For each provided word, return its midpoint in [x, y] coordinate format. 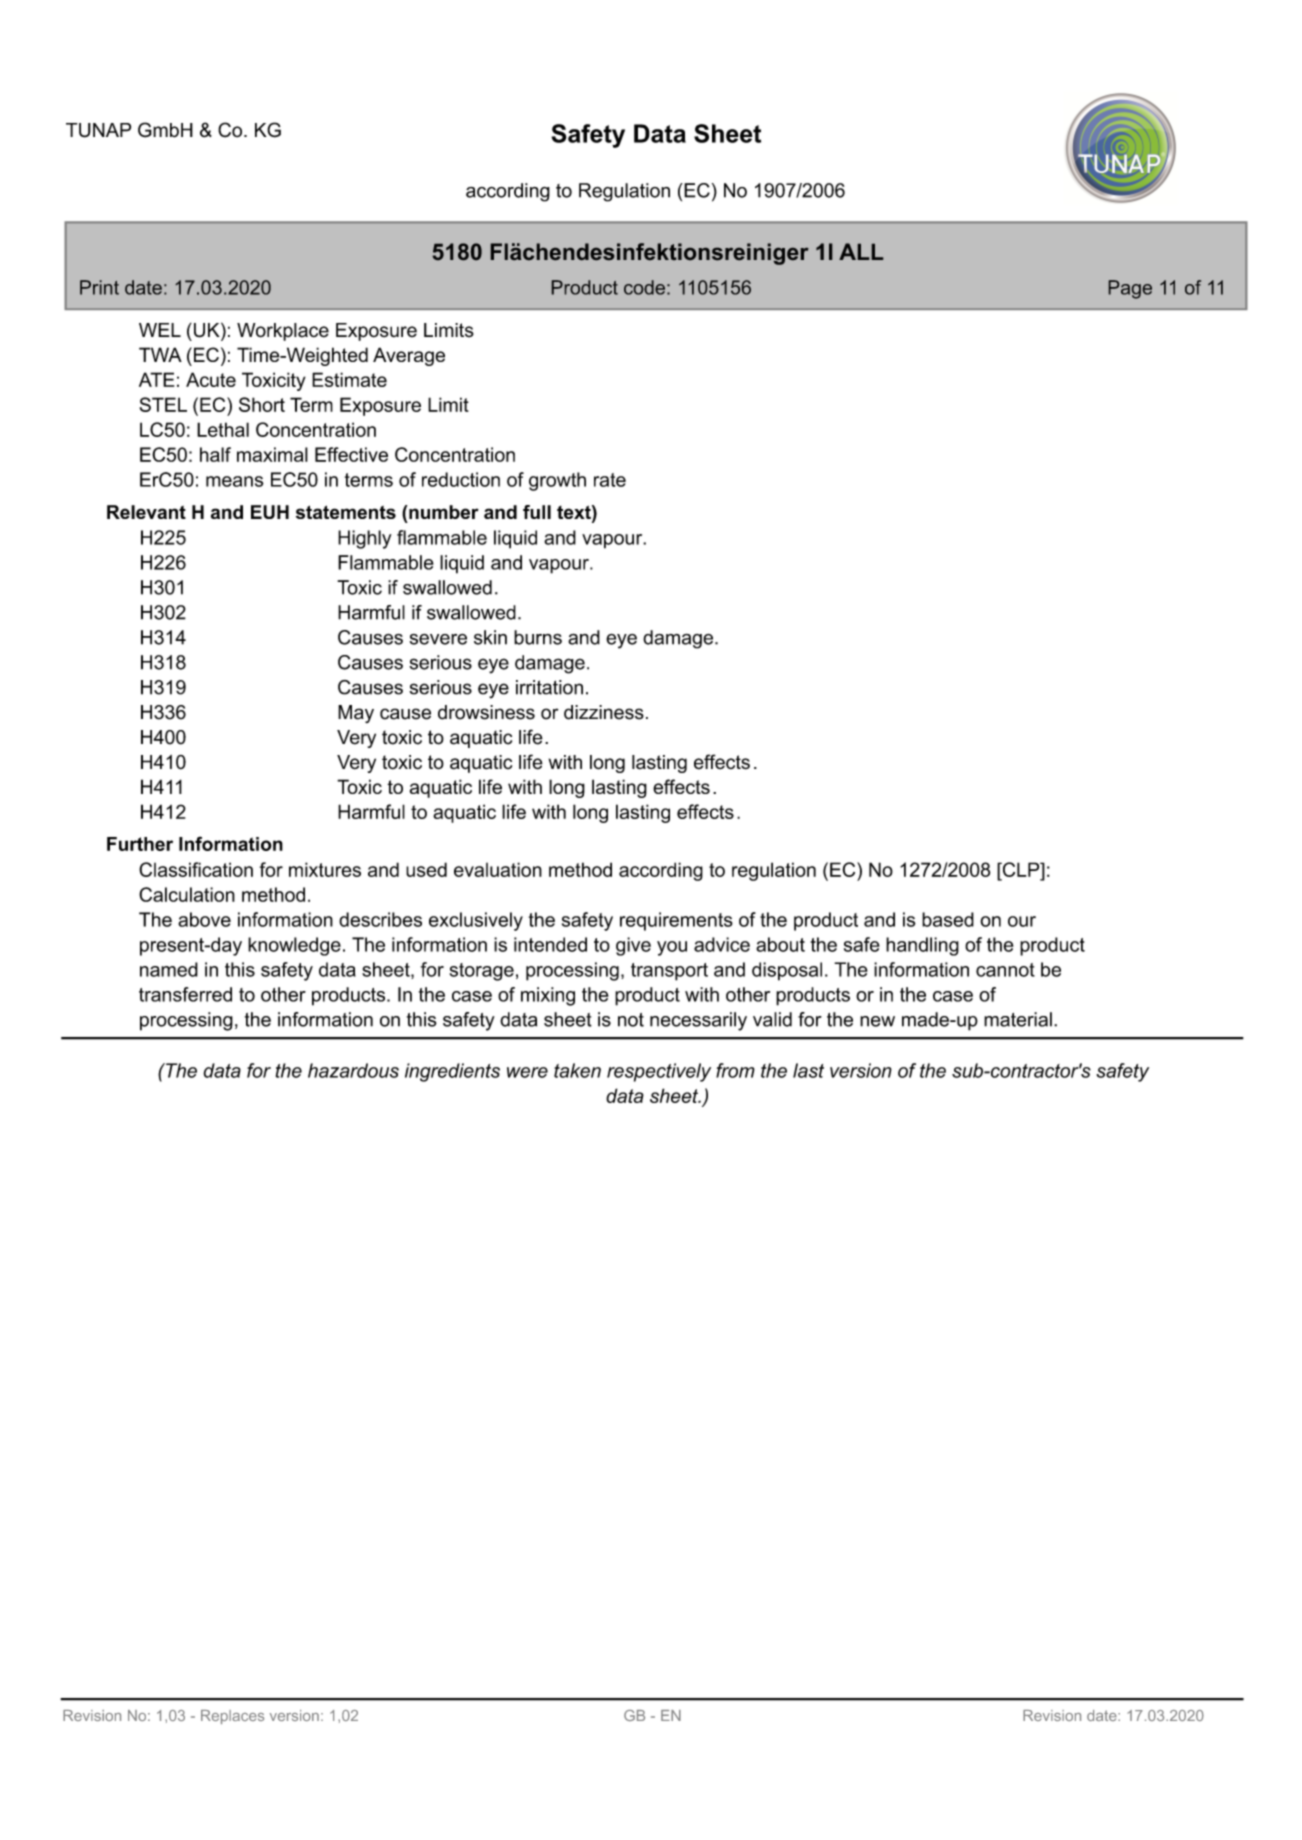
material [1018, 1019]
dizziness [604, 712]
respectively [659, 1072]
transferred [185, 994]
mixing [548, 996]
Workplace [283, 332]
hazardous [353, 1070]
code [644, 287]
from [735, 1070]
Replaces [232, 1717]
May [356, 714]
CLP [1021, 869]
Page [1130, 289]
